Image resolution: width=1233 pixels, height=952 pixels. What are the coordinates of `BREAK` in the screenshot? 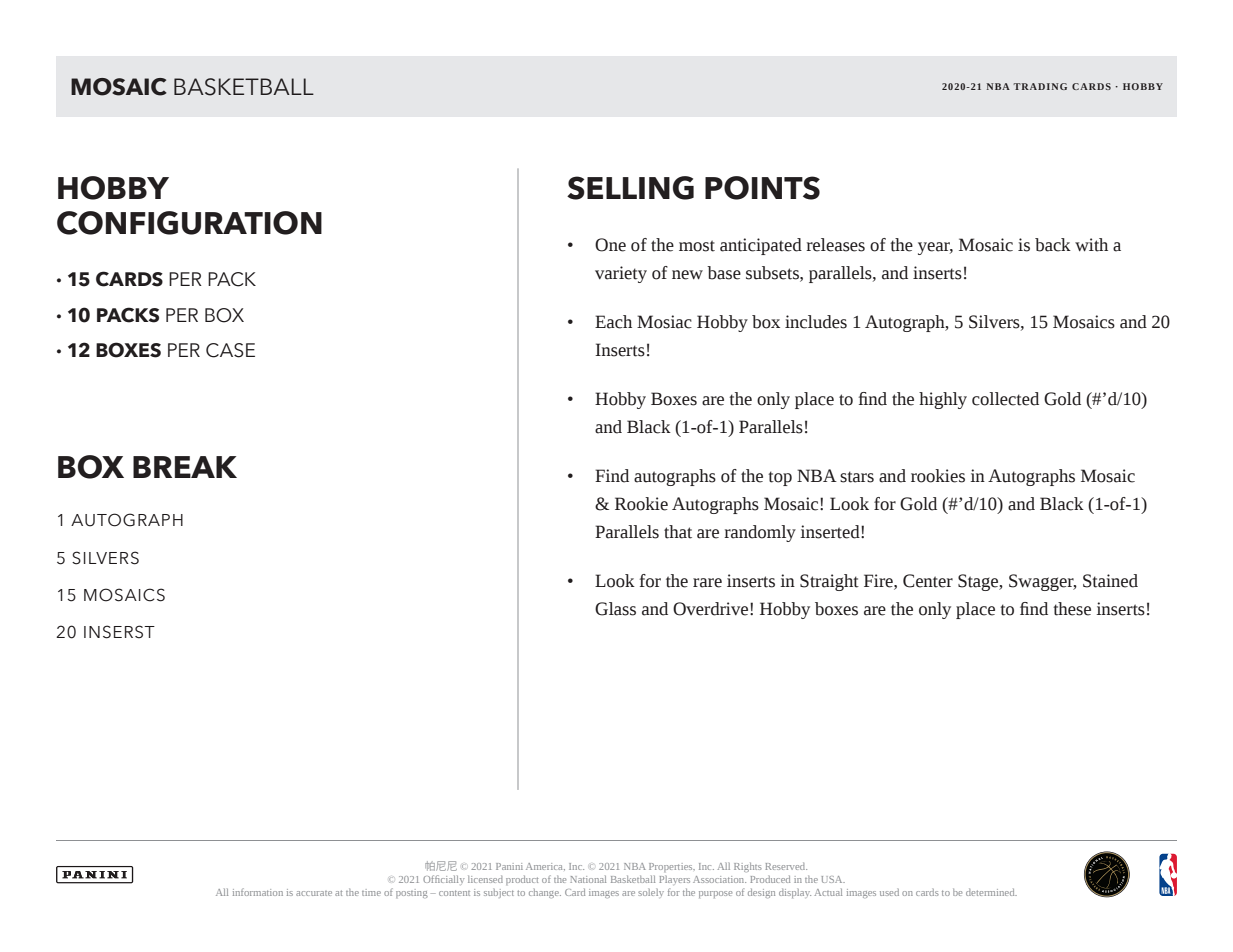 It's located at (185, 467).
